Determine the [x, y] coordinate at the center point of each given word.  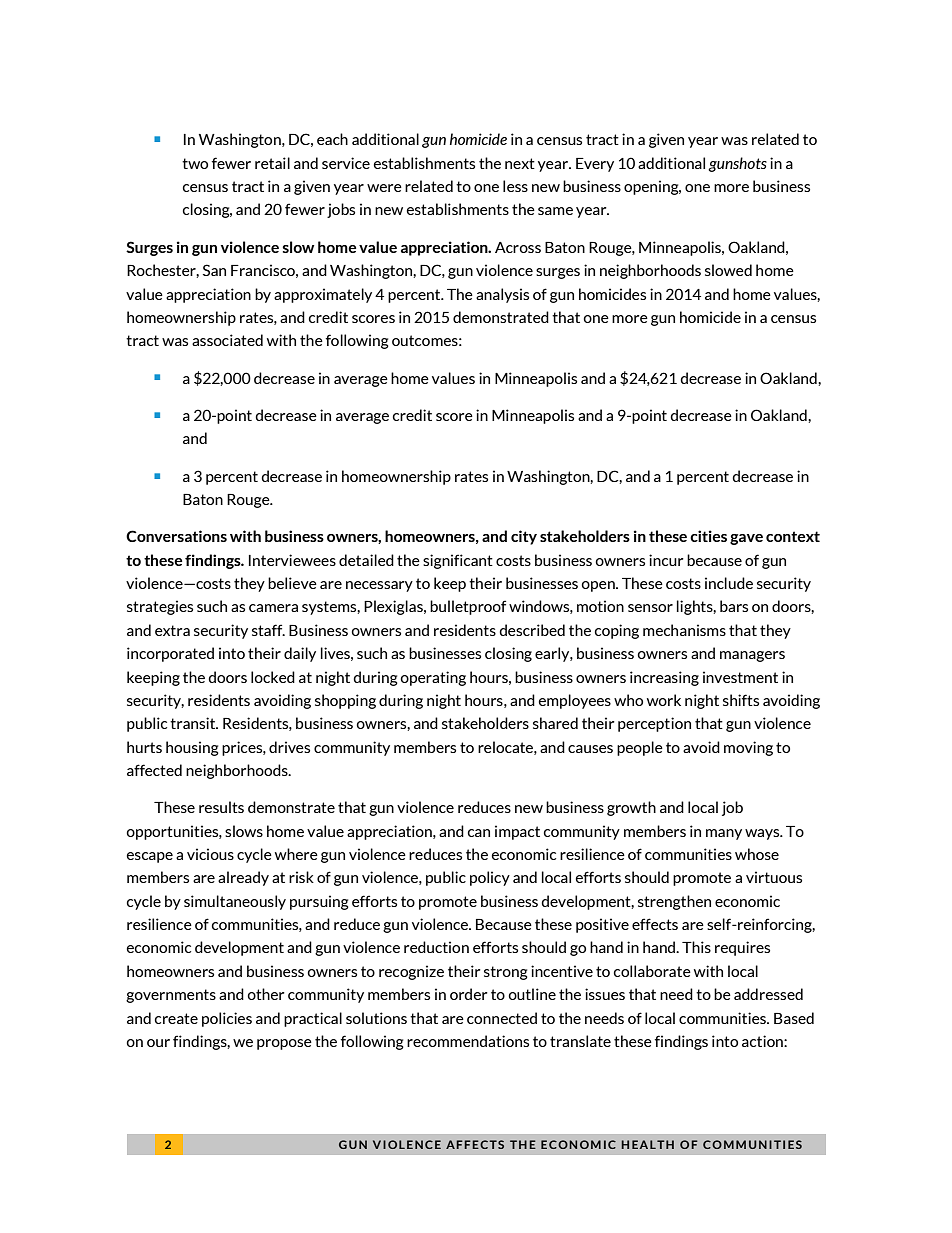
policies [227, 1019]
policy [490, 878]
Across [518, 247]
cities [708, 536]
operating [433, 678]
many [724, 834]
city [524, 537]
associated [227, 340]
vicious [210, 854]
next [520, 163]
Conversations [176, 536]
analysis [502, 295]
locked [273, 677]
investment [740, 677]
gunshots [737, 164]
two [195, 163]
